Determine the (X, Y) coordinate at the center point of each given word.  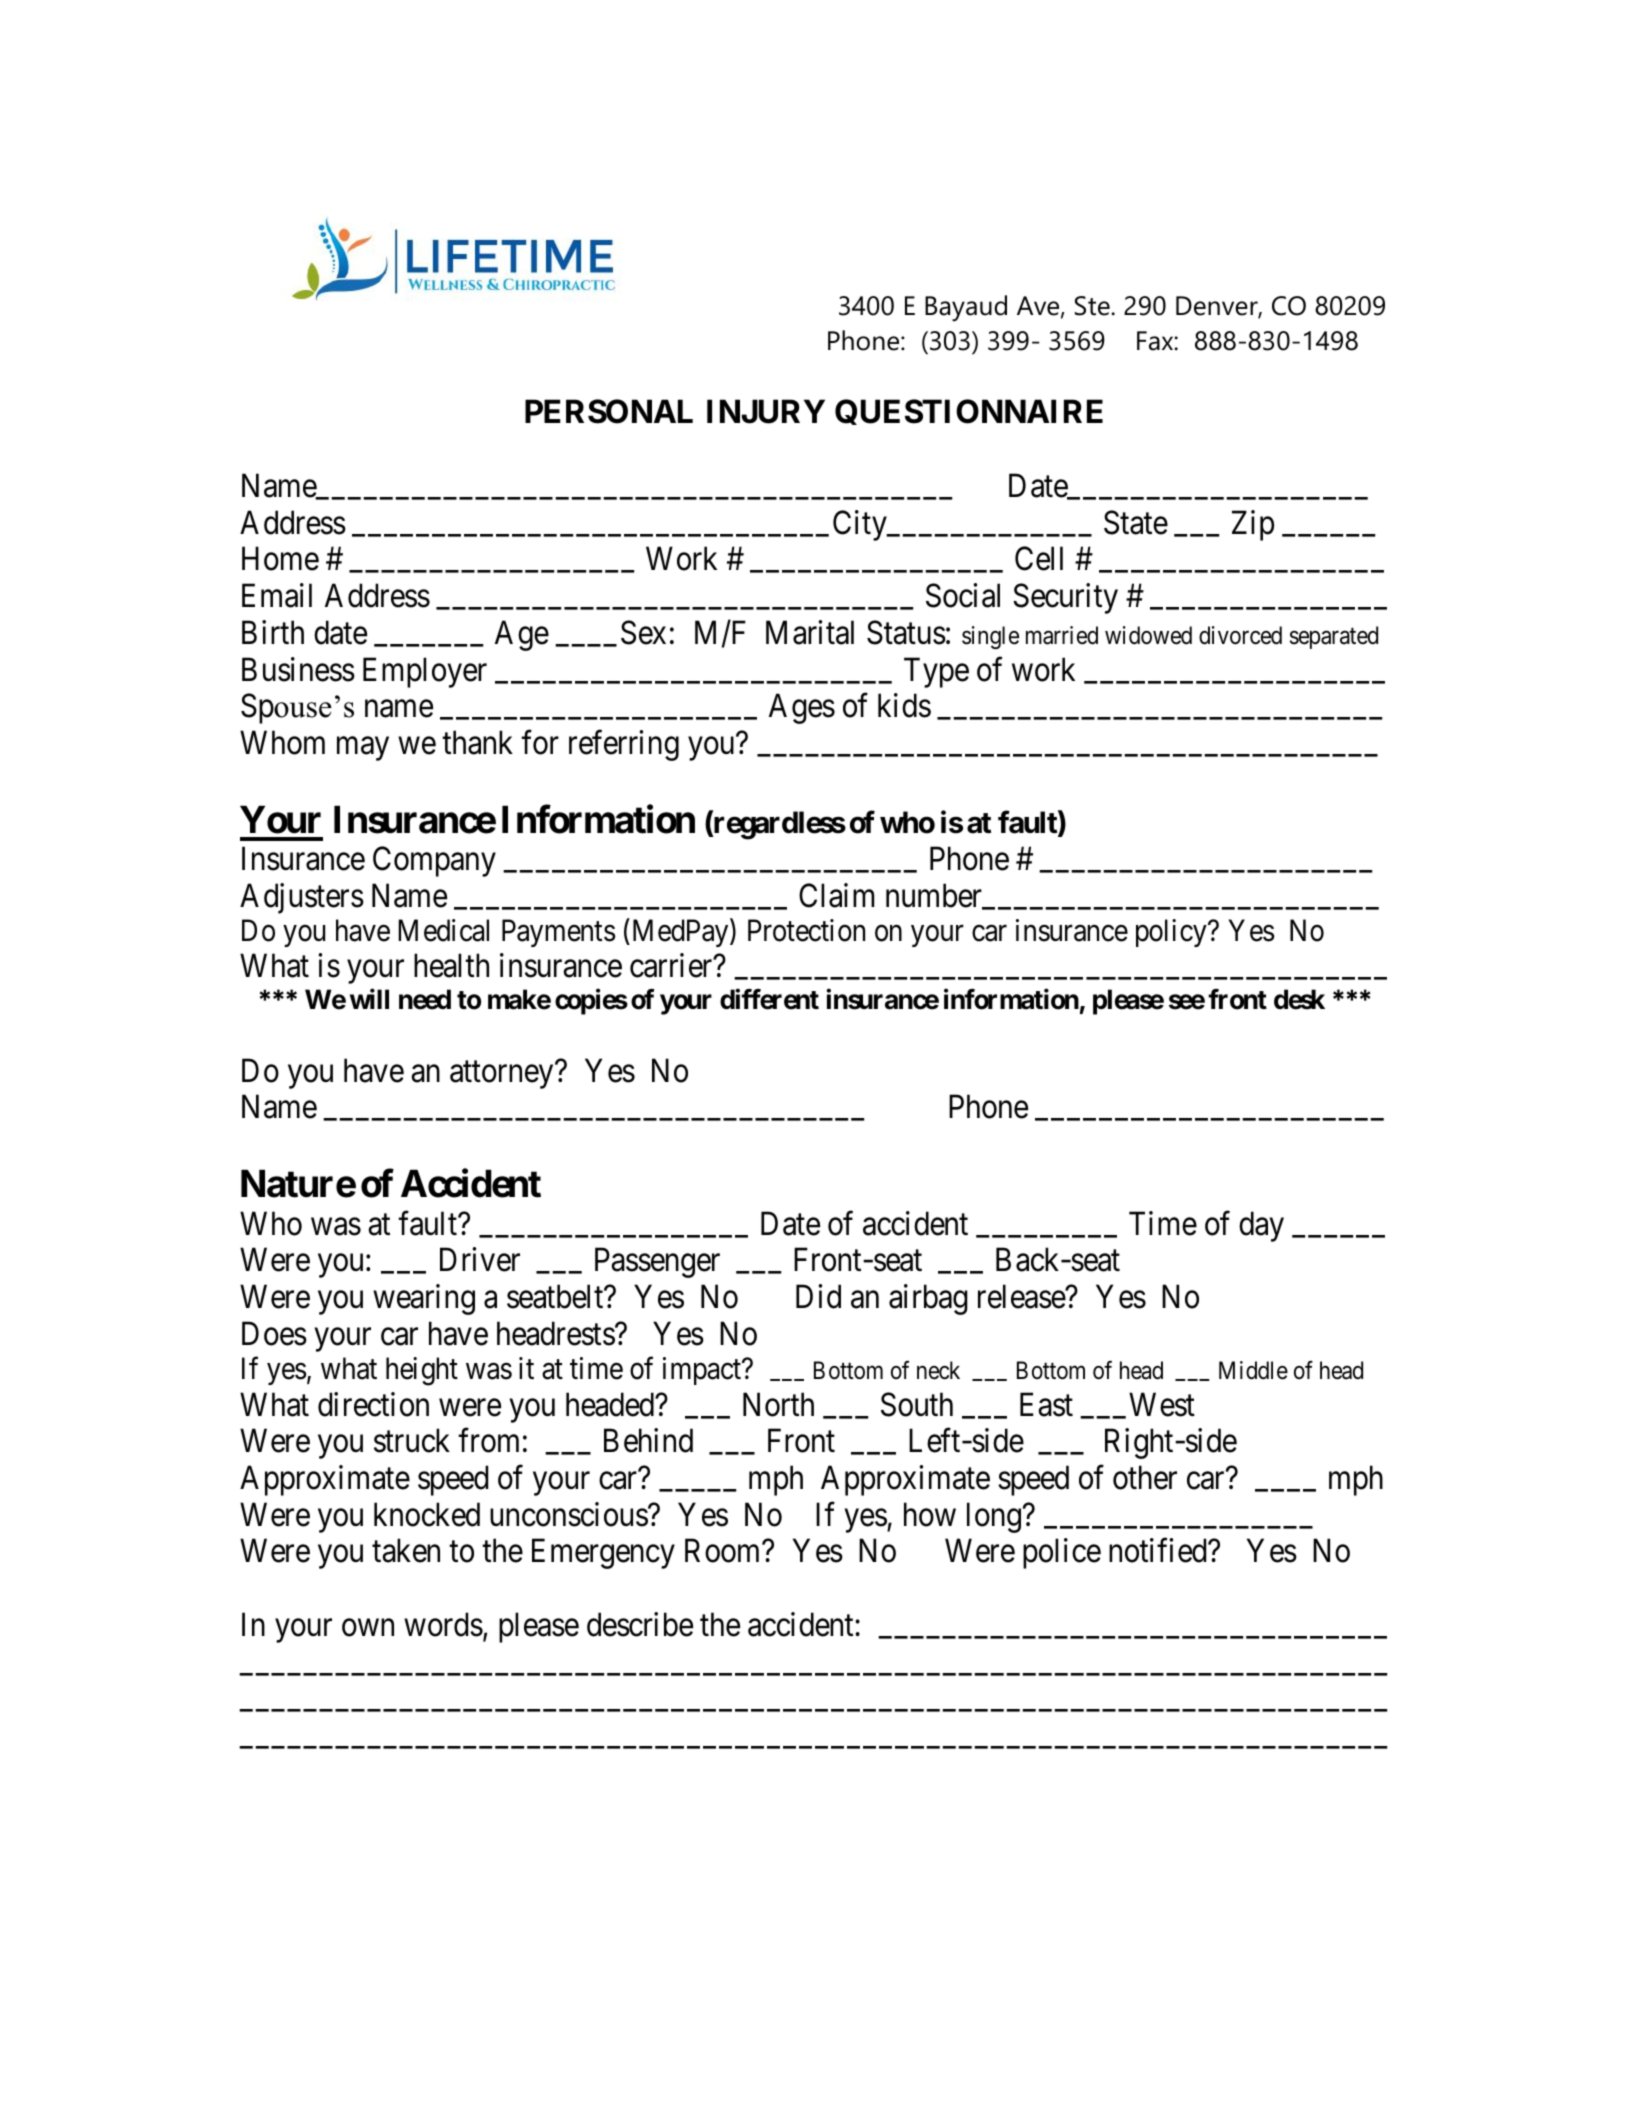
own (368, 1628)
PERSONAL (609, 411)
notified (1159, 1550)
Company (434, 862)
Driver (480, 1260)
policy (1172, 933)
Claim (836, 895)
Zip (1253, 525)
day (1261, 1226)
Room (724, 1551)
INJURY (766, 412)
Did (818, 1296)
